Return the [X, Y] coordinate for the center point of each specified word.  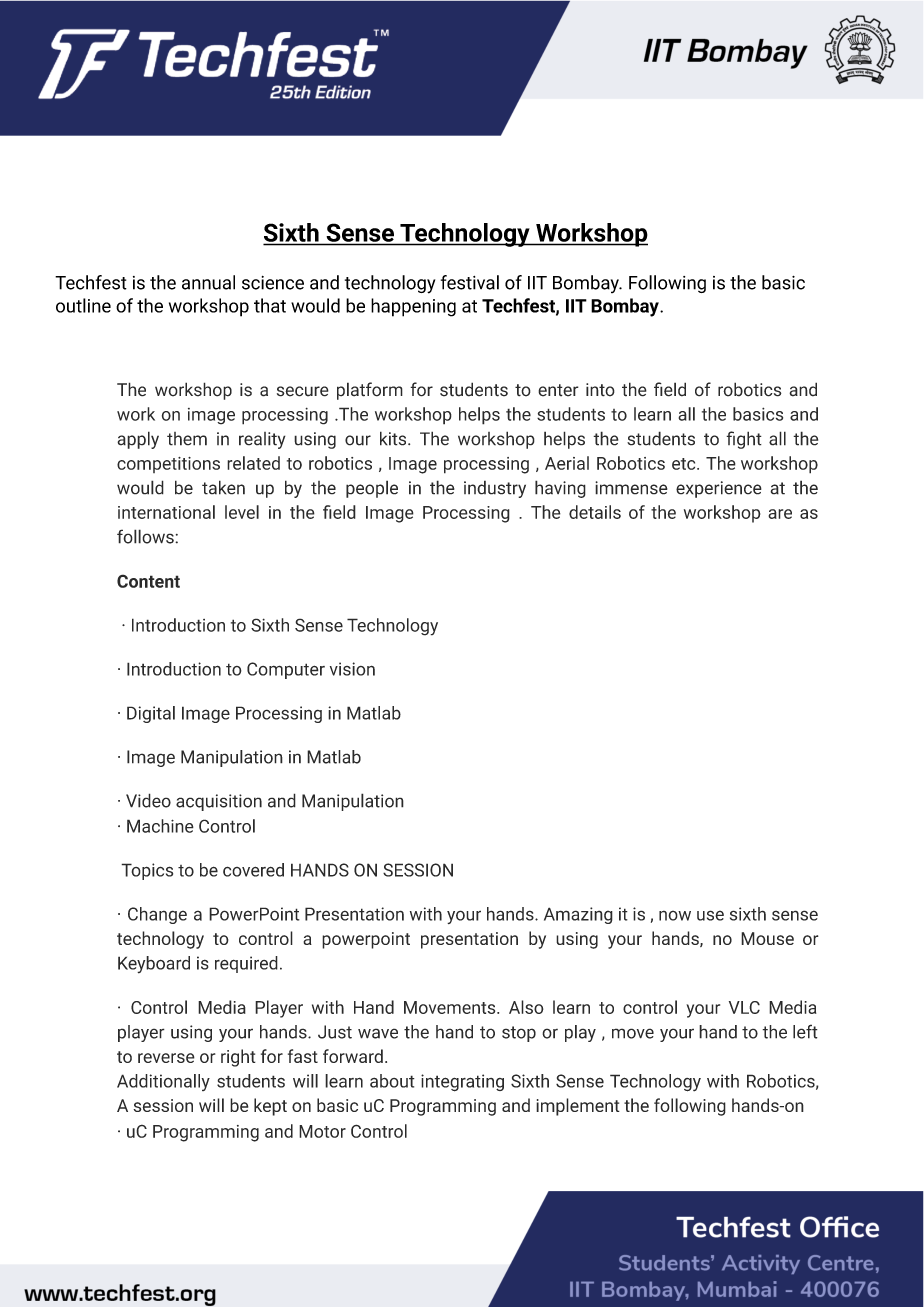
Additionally [163, 1082]
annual [208, 282]
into [600, 390]
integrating [462, 1083]
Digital [151, 714]
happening [413, 307]
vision [352, 669]
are [780, 514]
